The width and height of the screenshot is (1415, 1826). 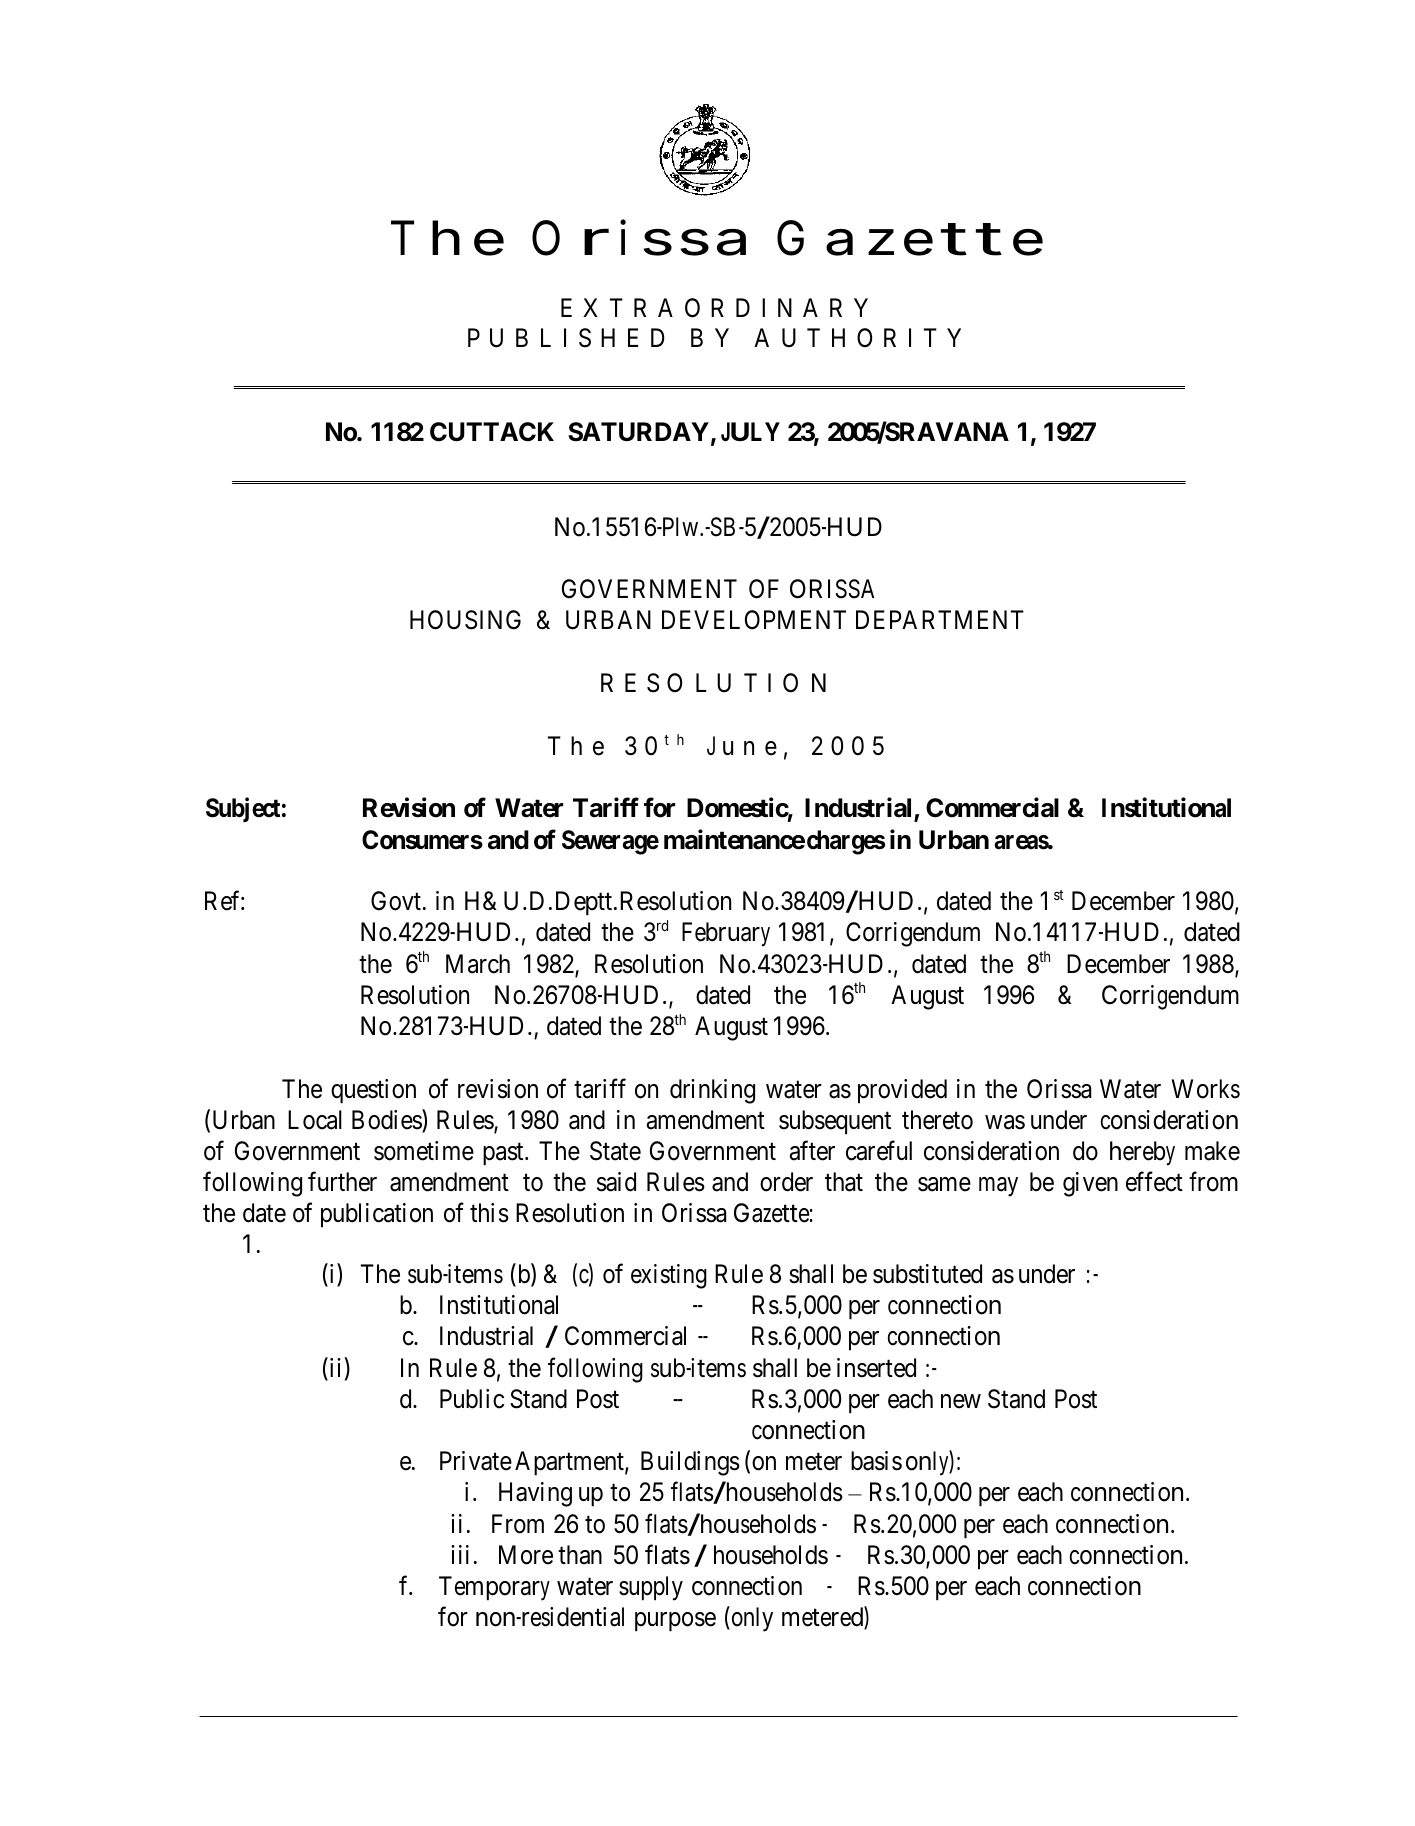 I want to click on given, so click(x=1090, y=1184).
